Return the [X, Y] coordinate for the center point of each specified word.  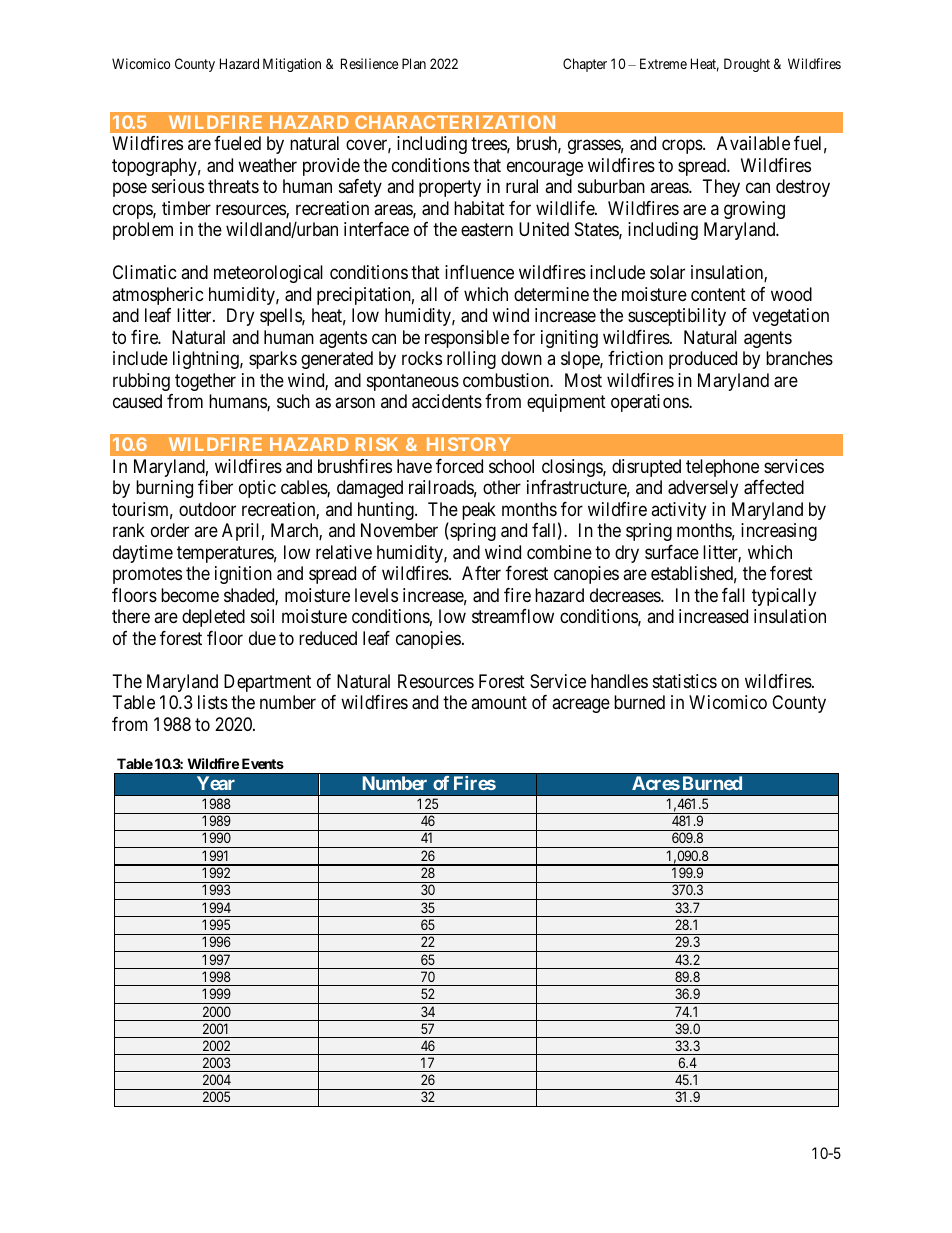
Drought [747, 65]
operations [650, 403]
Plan [414, 63]
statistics [685, 681]
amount [499, 702]
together [205, 382]
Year [216, 783]
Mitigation [292, 65]
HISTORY [468, 444]
